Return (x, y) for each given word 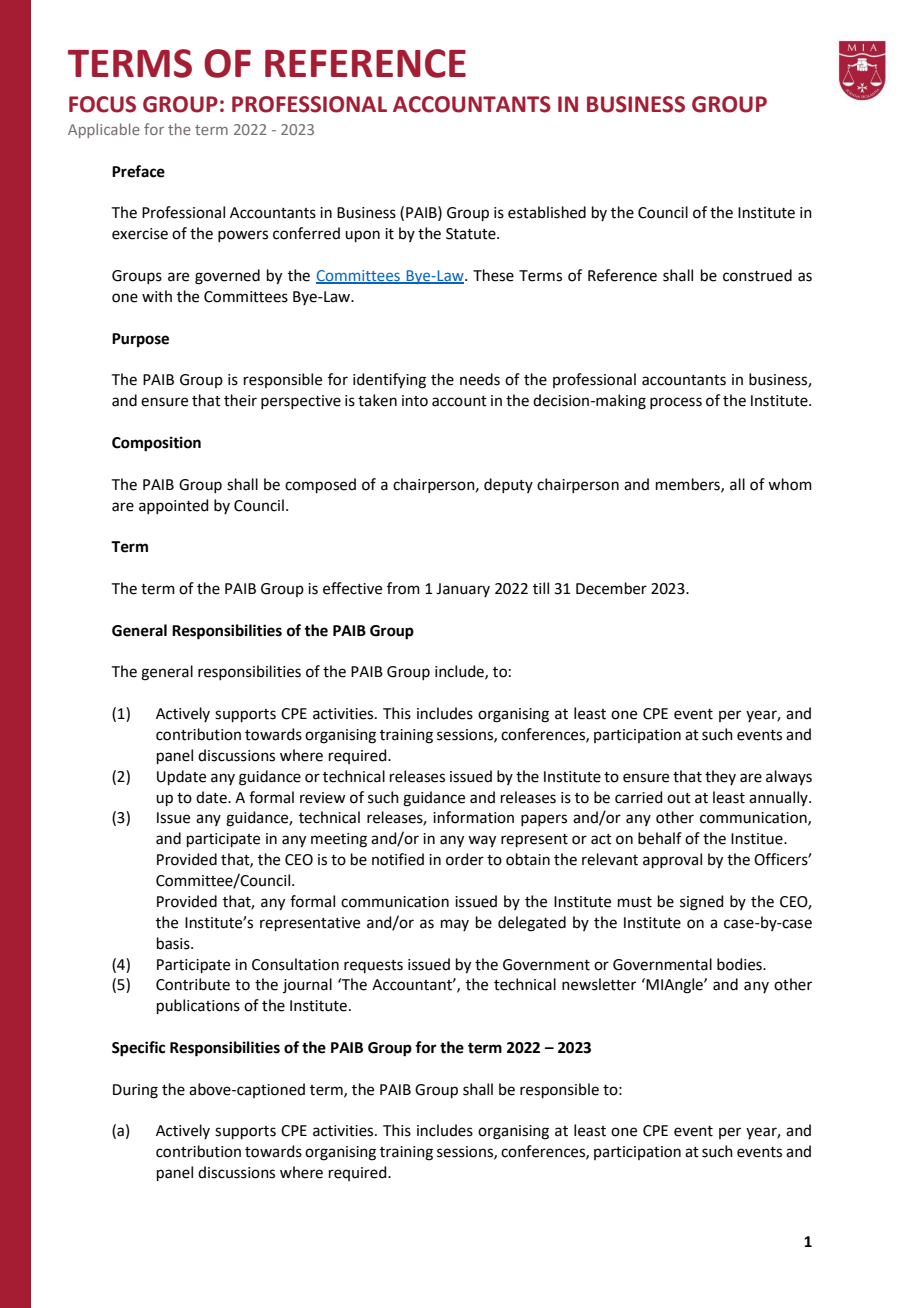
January (463, 590)
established (547, 212)
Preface (138, 171)
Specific (138, 1049)
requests (373, 966)
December (611, 588)
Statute (472, 234)
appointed (174, 506)
